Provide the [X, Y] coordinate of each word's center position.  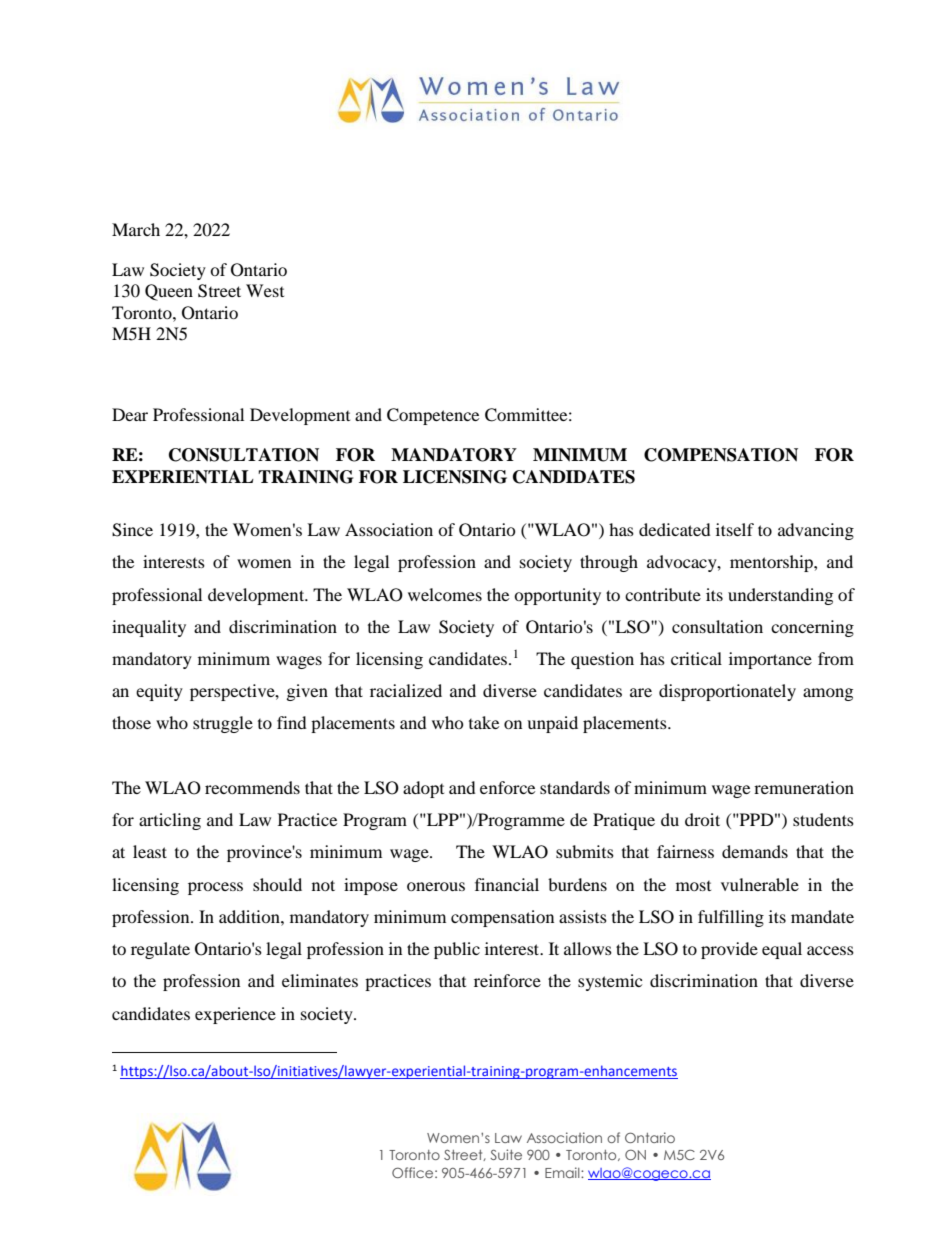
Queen [169, 292]
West [265, 290]
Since [132, 530]
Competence [433, 416]
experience [235, 1015]
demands [755, 851]
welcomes [445, 594]
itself [735, 529]
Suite [506, 1154]
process [215, 888]
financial [507, 884]
